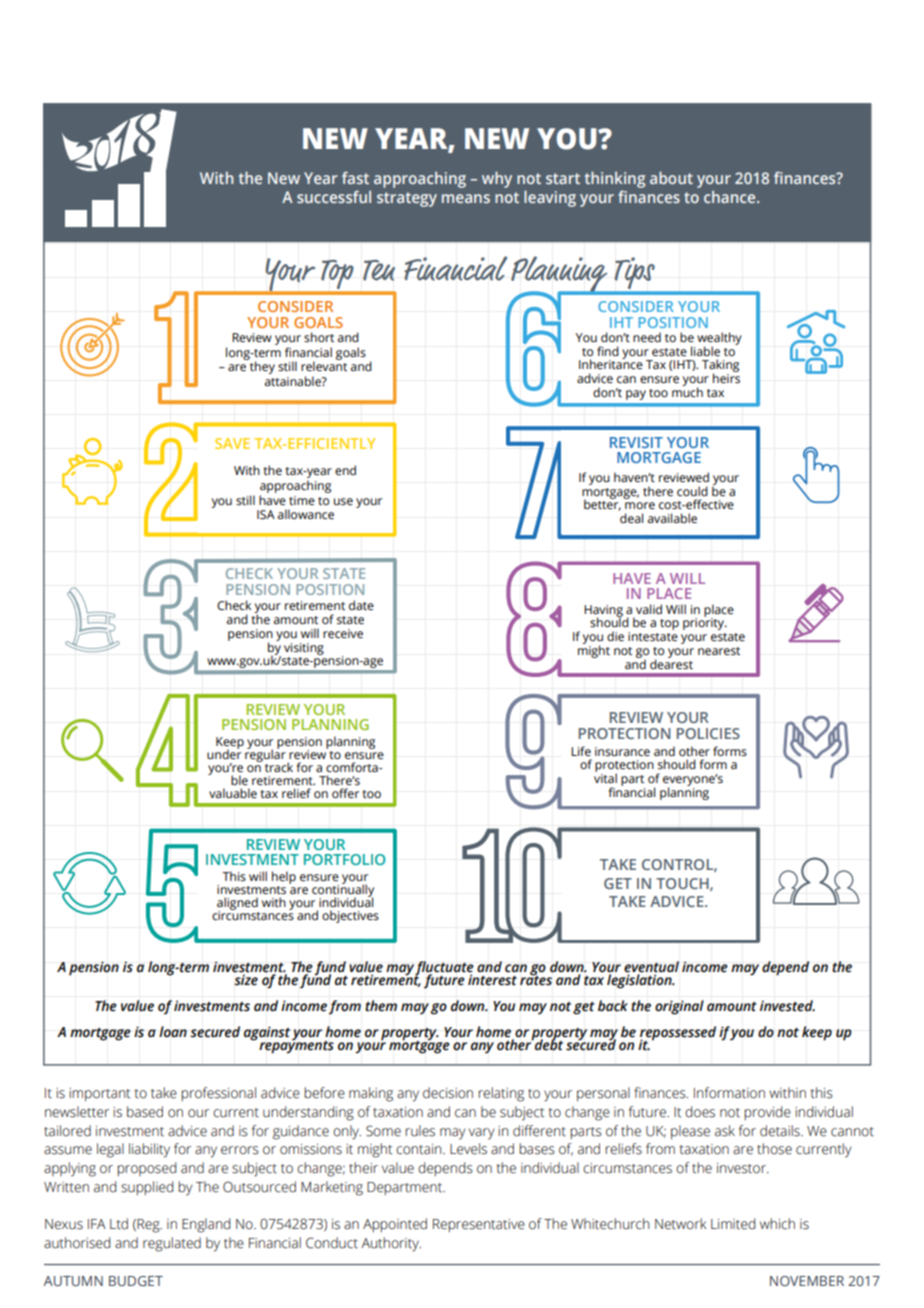 This page has height=1308, width=924. Describe the element at coordinates (350, 916) in the page. I see `objectives` at that location.
